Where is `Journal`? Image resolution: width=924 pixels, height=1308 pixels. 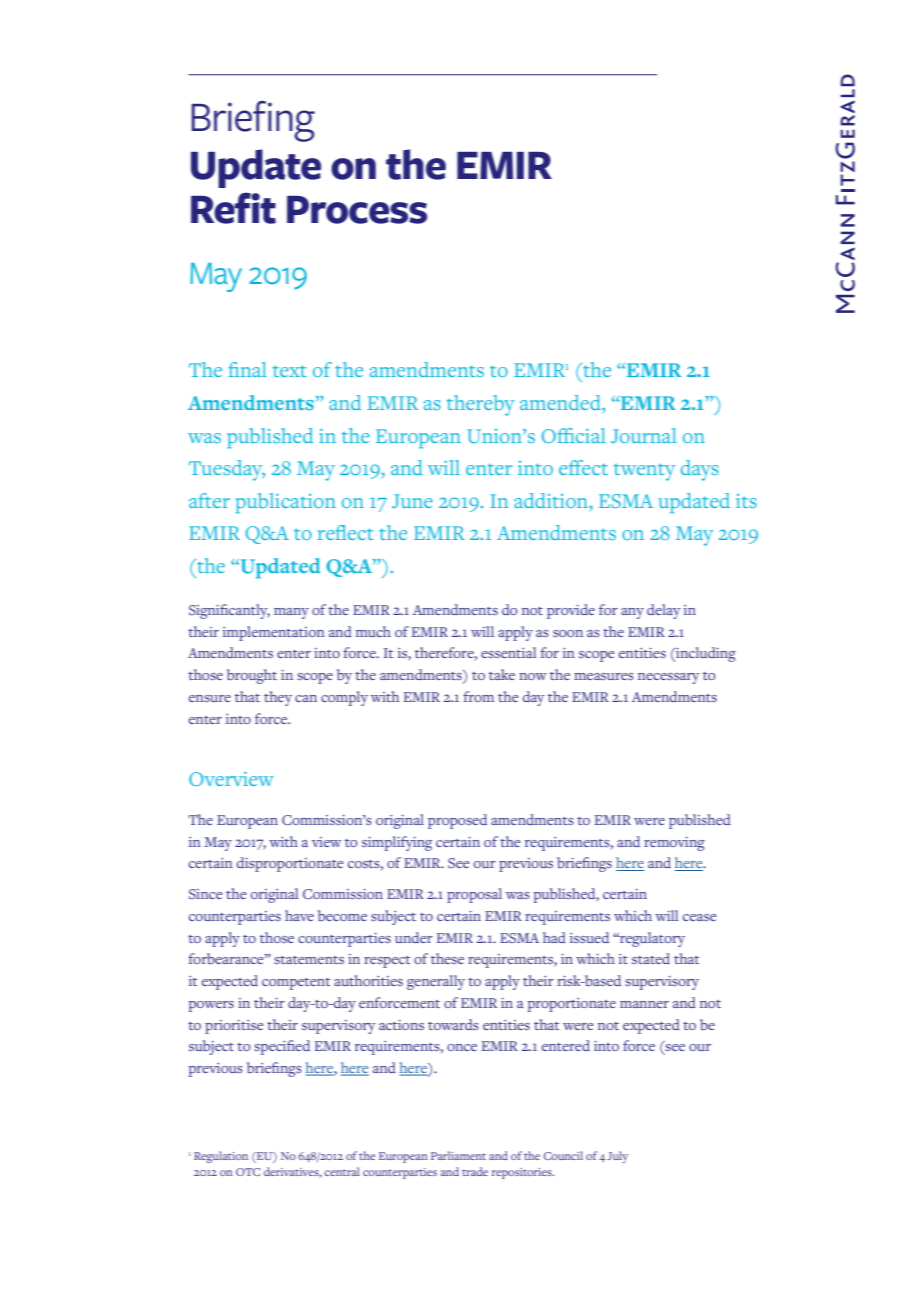 Journal is located at coordinates (644, 435).
